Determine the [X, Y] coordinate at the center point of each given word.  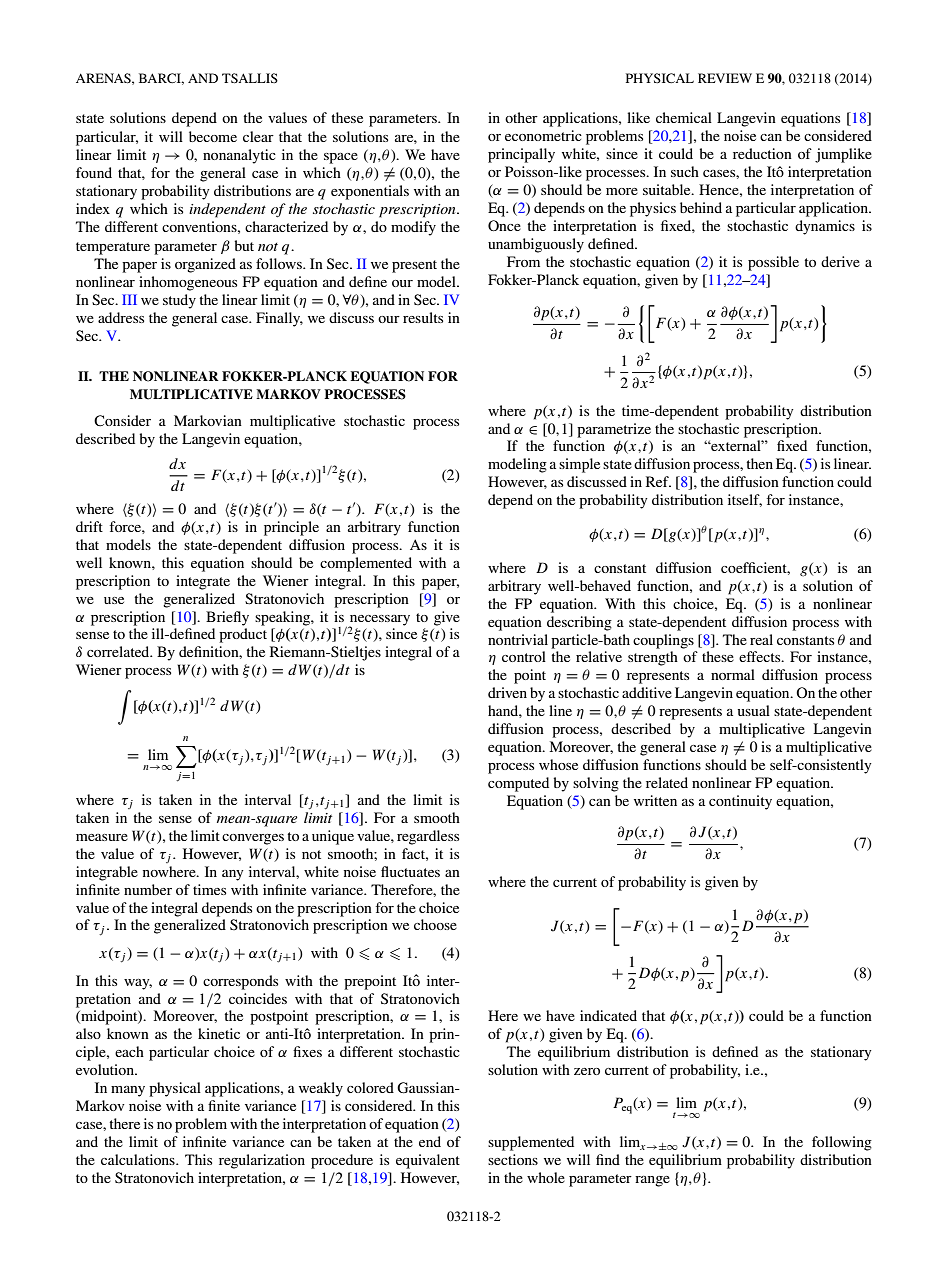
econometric [543, 135]
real [761, 639]
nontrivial [518, 639]
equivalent [428, 1161]
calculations [139, 1159]
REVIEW [725, 78]
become [213, 136]
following [842, 1143]
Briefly [227, 618]
